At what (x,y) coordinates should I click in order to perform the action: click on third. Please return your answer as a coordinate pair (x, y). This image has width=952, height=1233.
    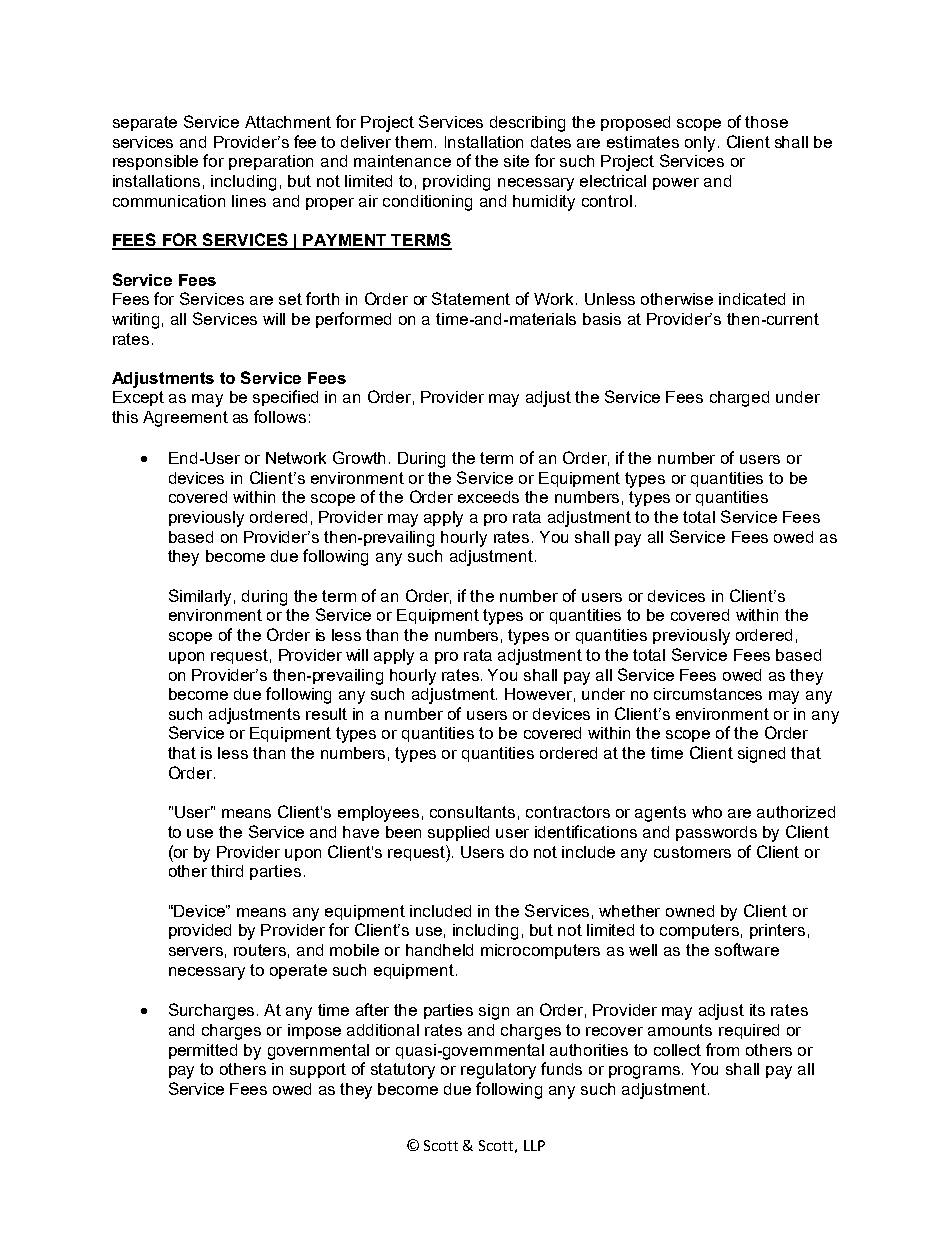
    Looking at the image, I should click on (227, 871).
